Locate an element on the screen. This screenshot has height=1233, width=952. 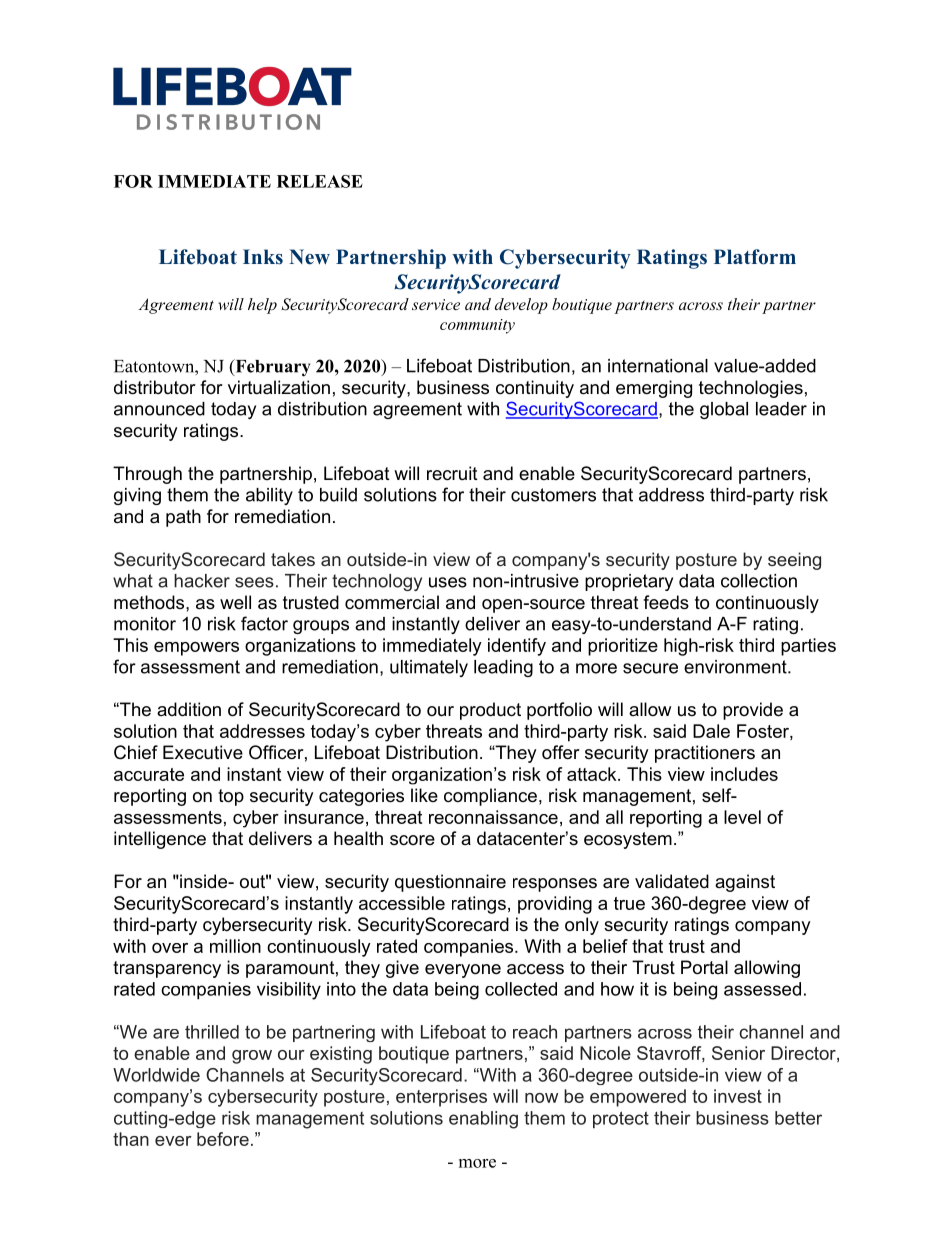
Portal is located at coordinates (704, 967).
